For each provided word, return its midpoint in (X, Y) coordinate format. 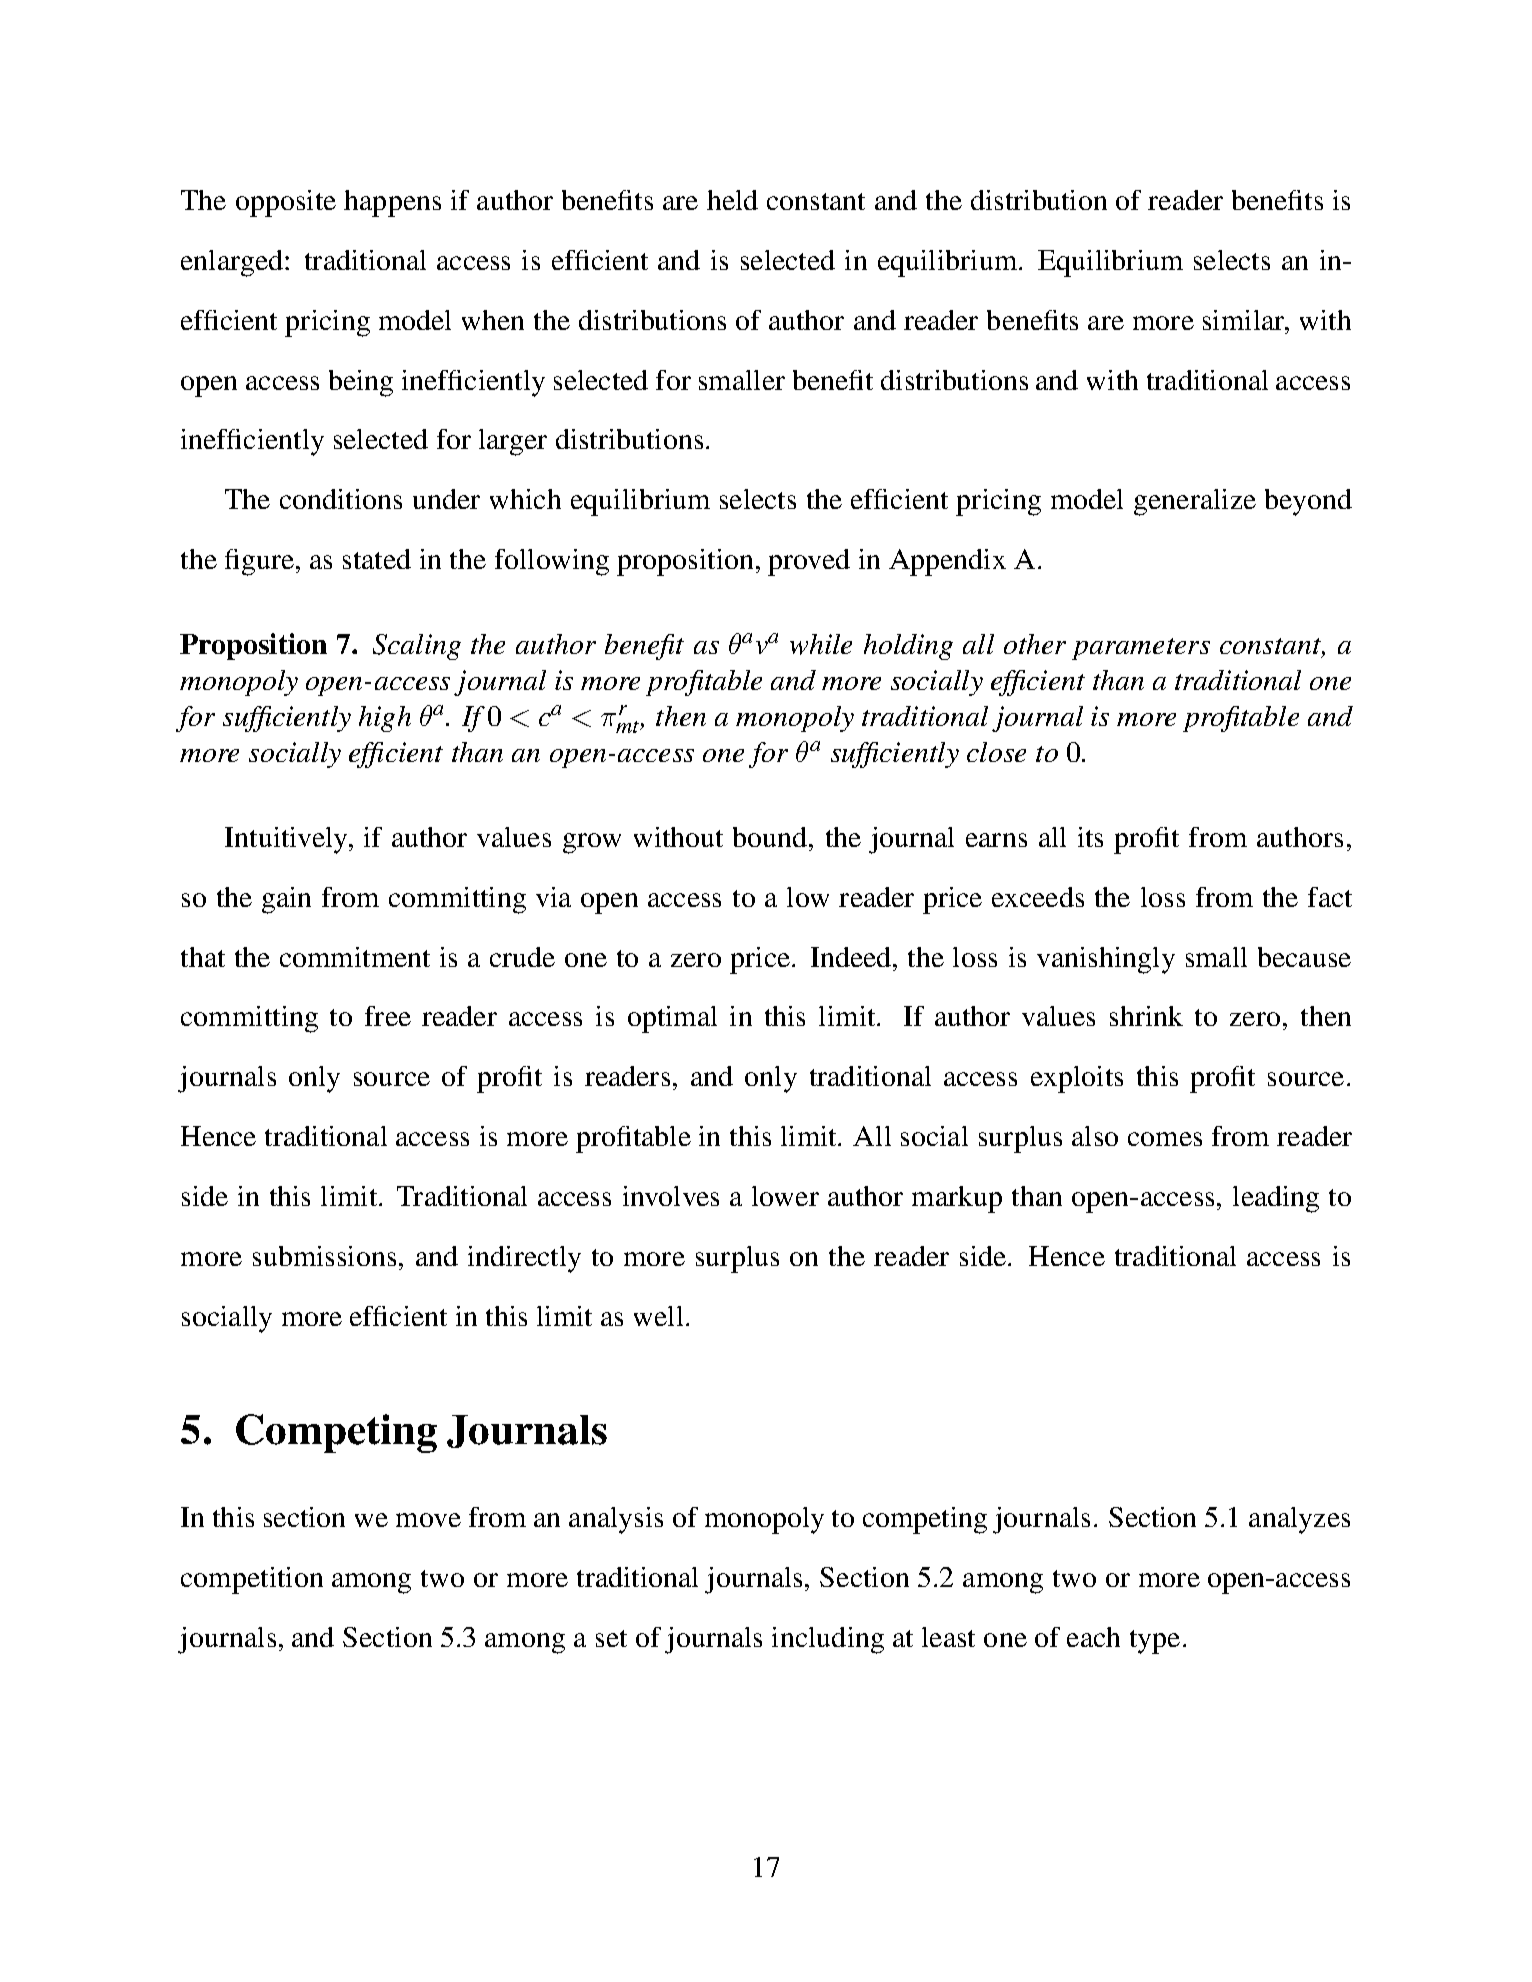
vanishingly (1106, 960)
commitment (355, 957)
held (732, 200)
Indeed (852, 957)
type (1155, 1642)
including (828, 1640)
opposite (286, 203)
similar (1245, 320)
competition (252, 1580)
